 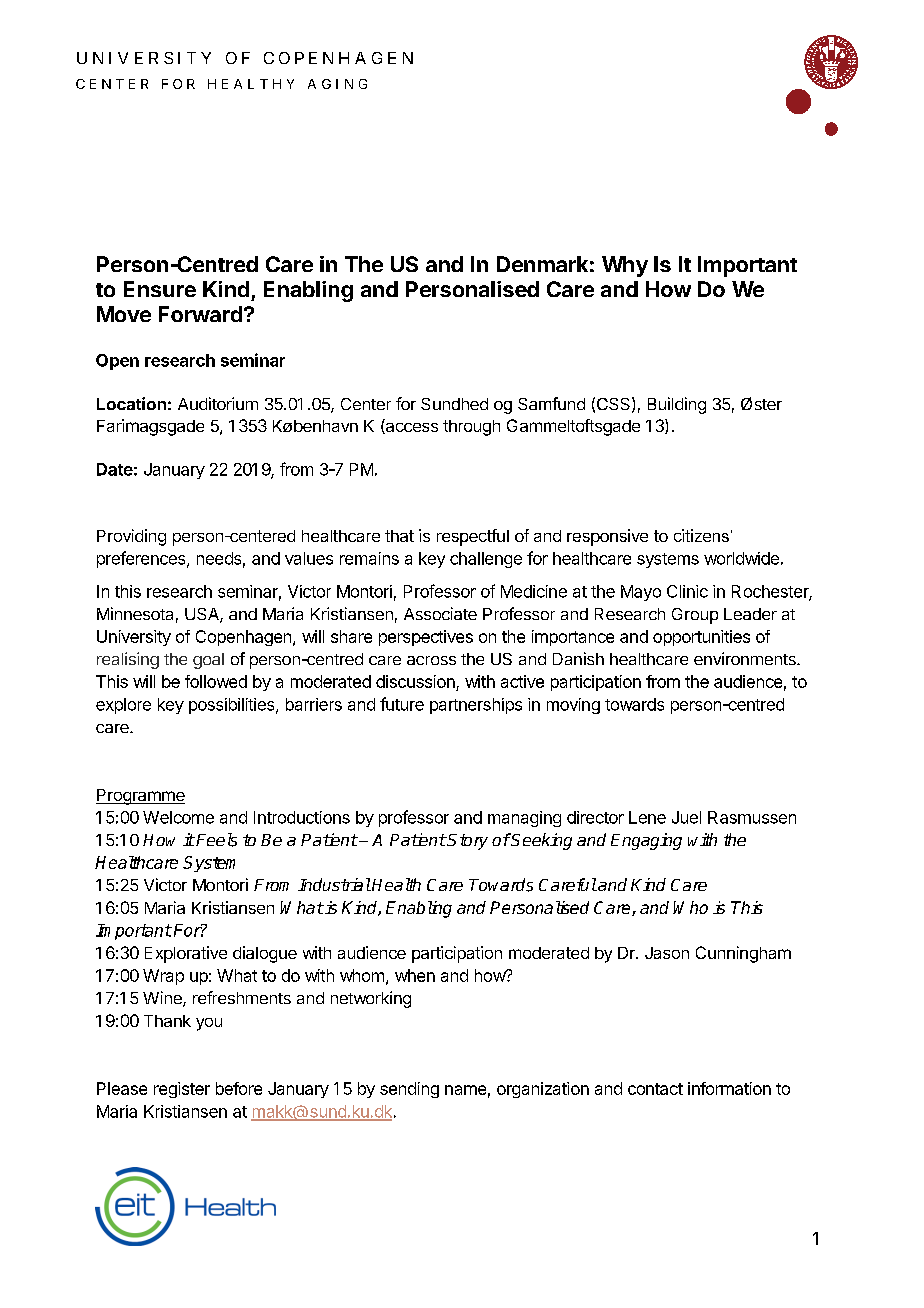 What do you see at coordinates (239, 1088) in the image?
I see `before` at bounding box center [239, 1088].
